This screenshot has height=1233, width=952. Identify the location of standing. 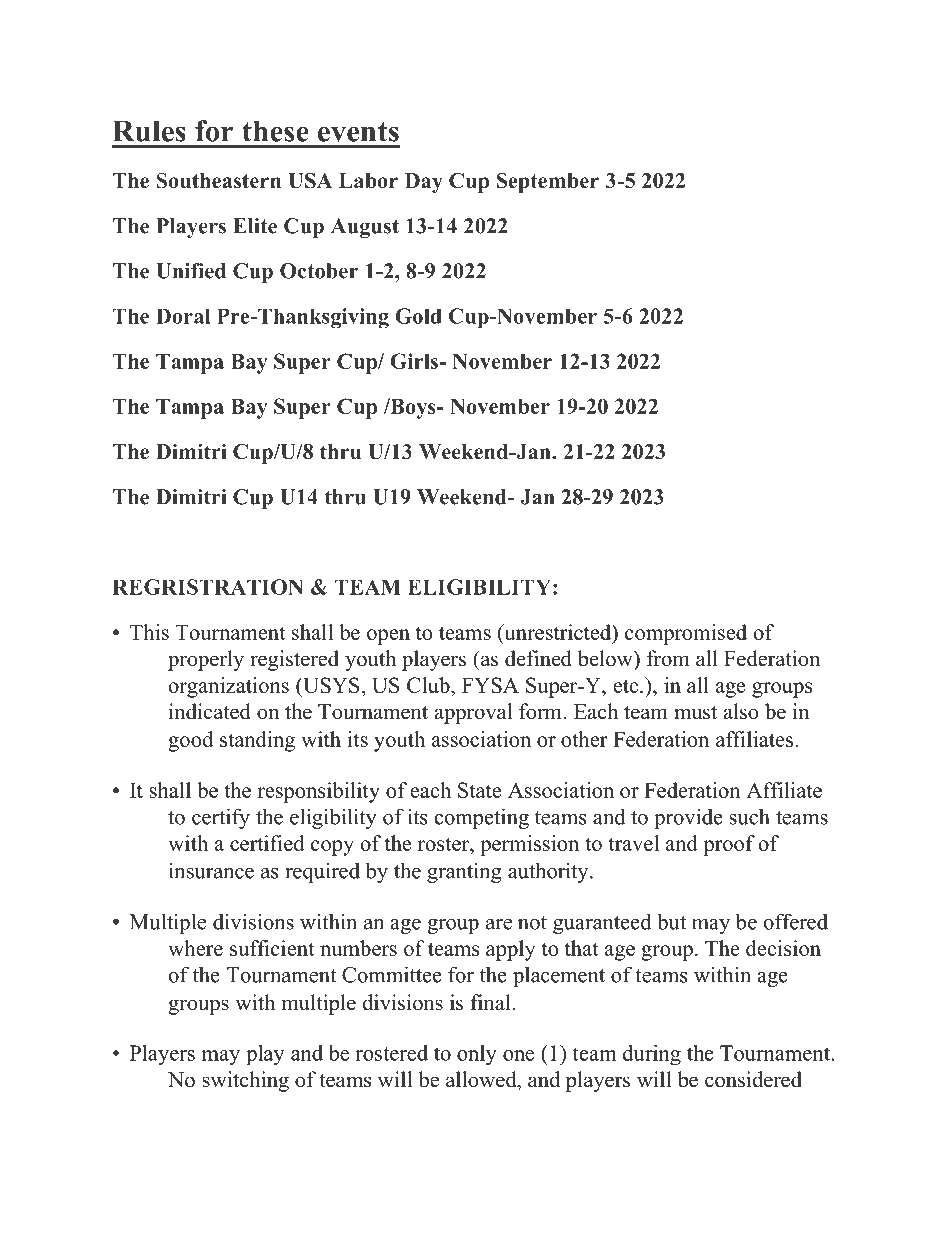
(257, 741).
